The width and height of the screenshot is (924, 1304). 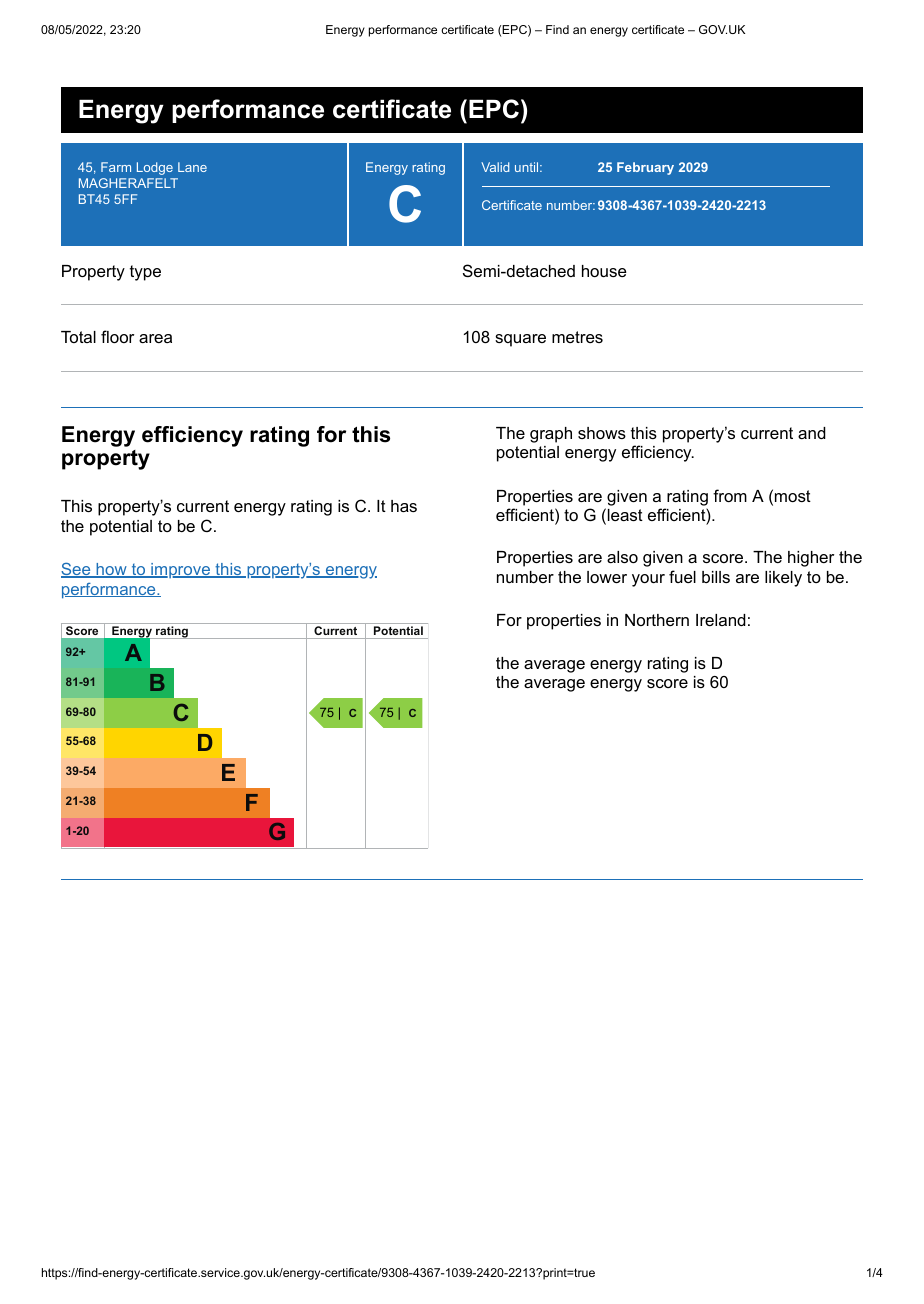 I want to click on Valid, so click(x=495, y=167).
